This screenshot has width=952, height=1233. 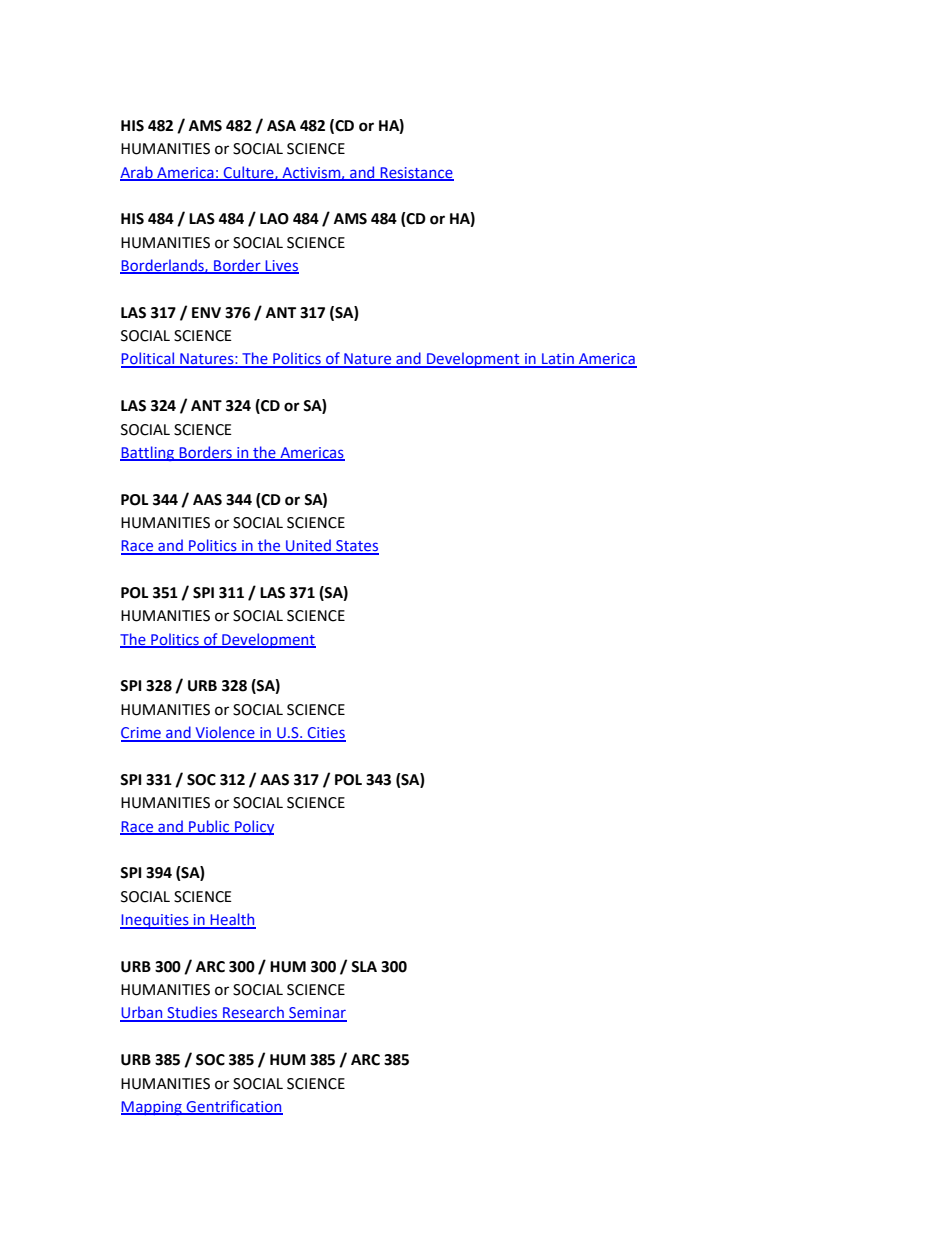 I want to click on Public, so click(x=209, y=827).
